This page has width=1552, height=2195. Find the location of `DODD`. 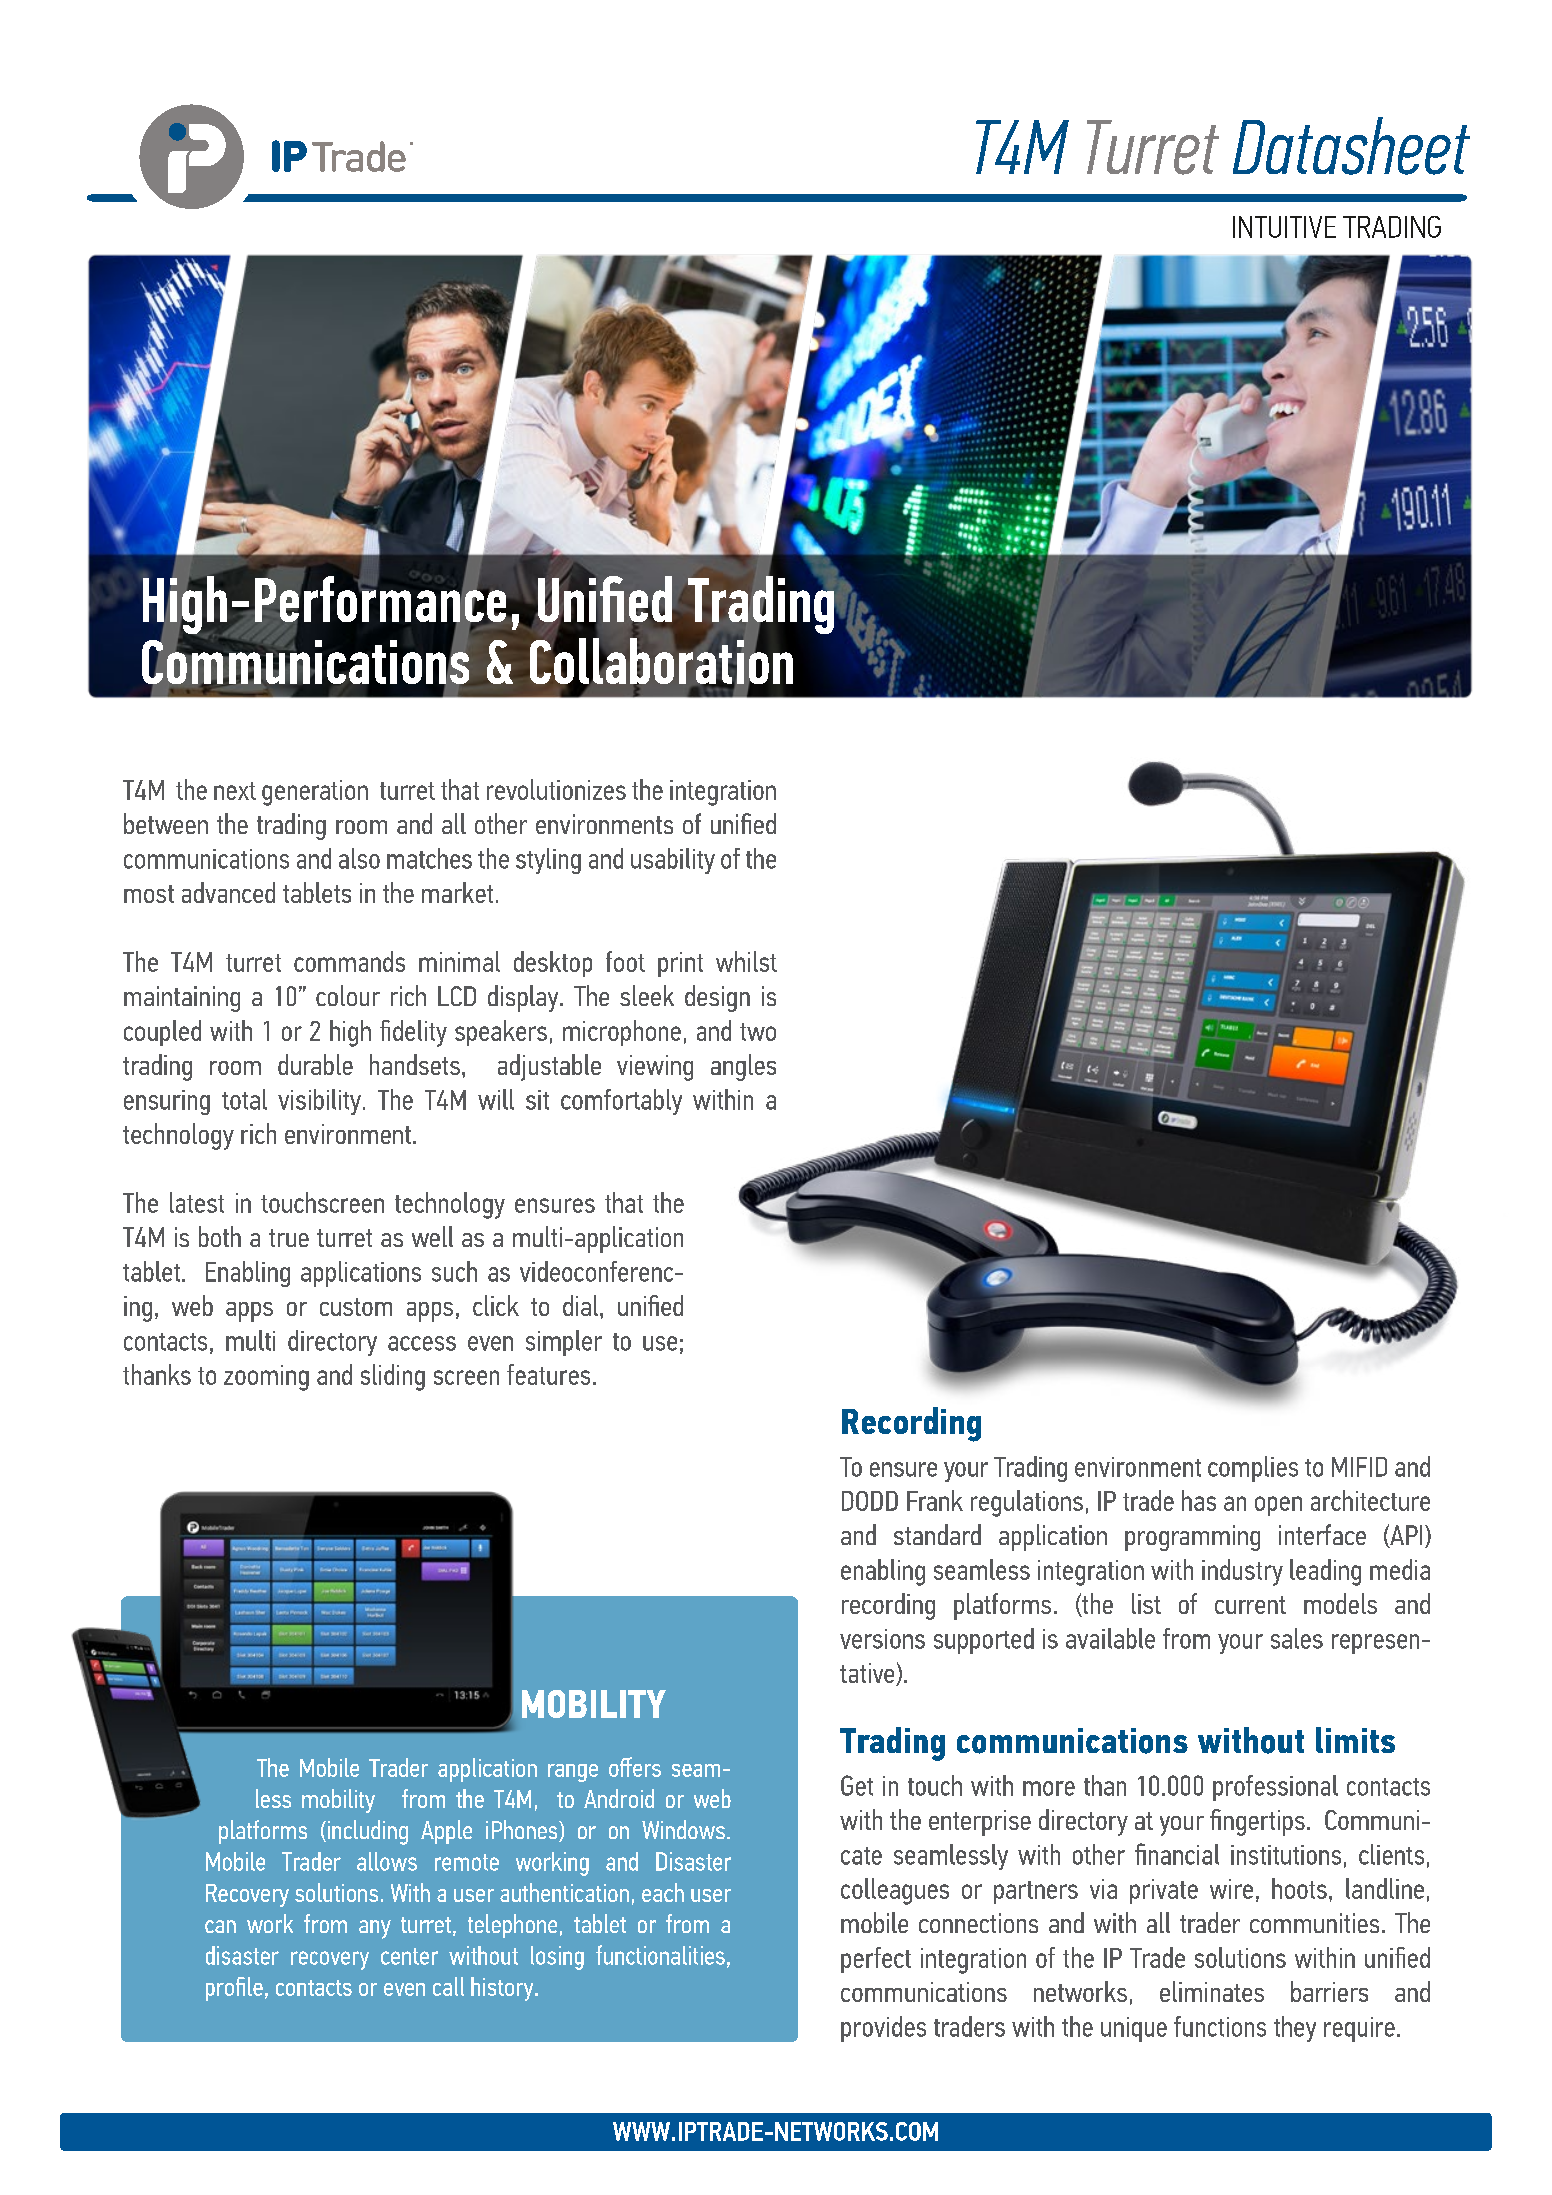

DODD is located at coordinates (870, 1501).
